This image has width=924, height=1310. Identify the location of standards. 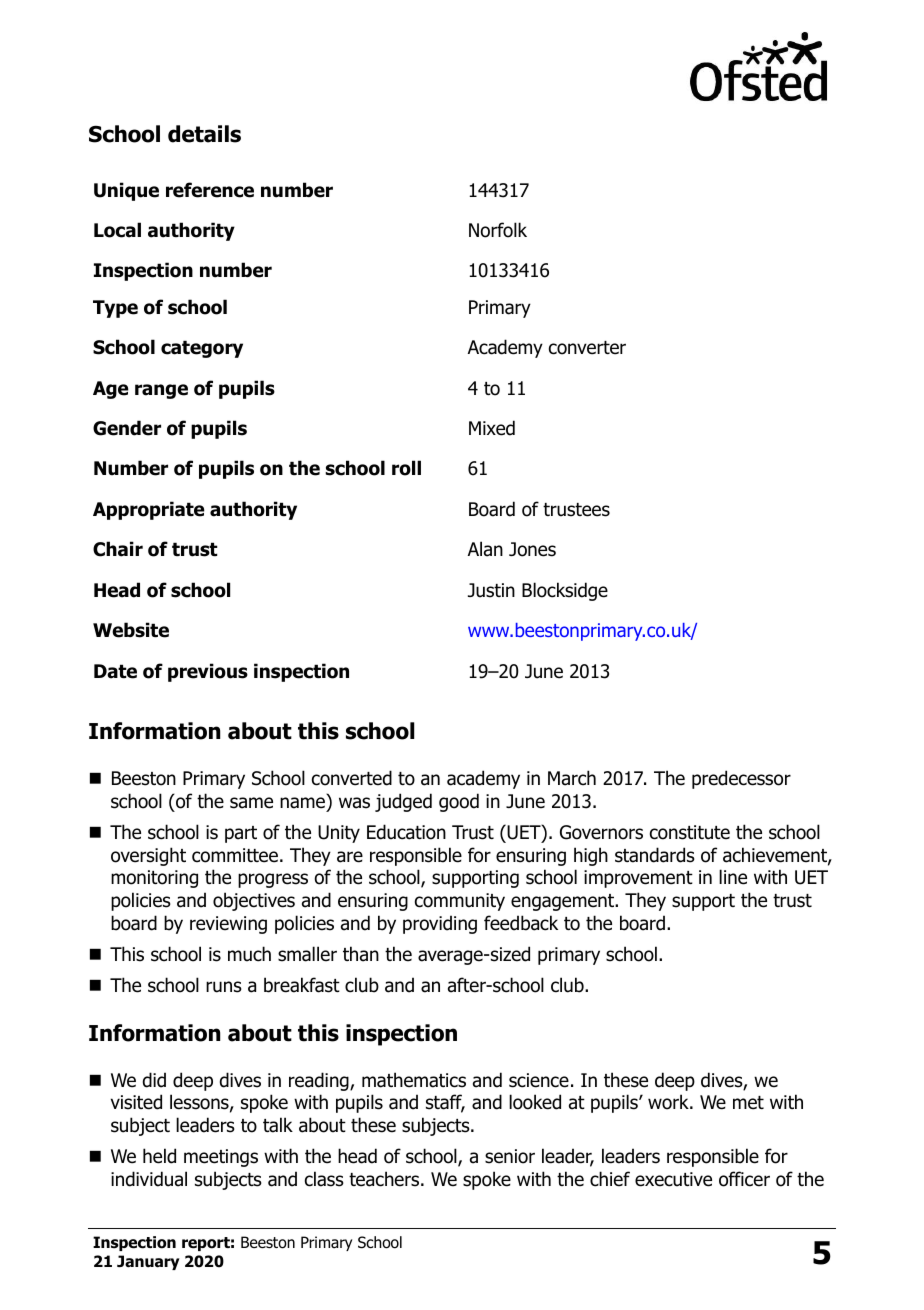
(655, 855).
